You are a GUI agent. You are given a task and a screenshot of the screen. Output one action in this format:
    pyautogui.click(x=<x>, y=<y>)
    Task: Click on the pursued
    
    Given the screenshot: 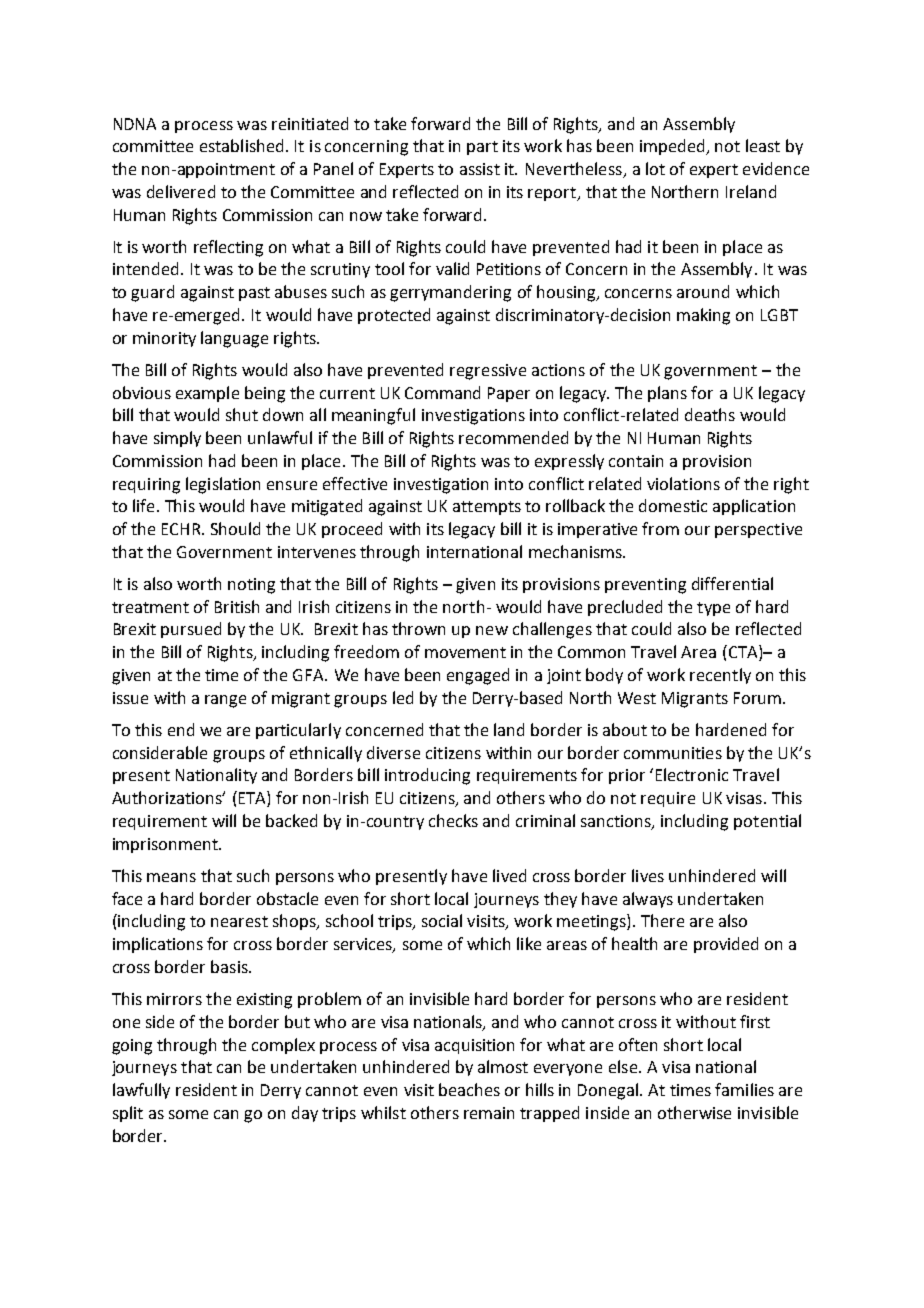 What is the action you would take?
    pyautogui.click(x=191, y=630)
